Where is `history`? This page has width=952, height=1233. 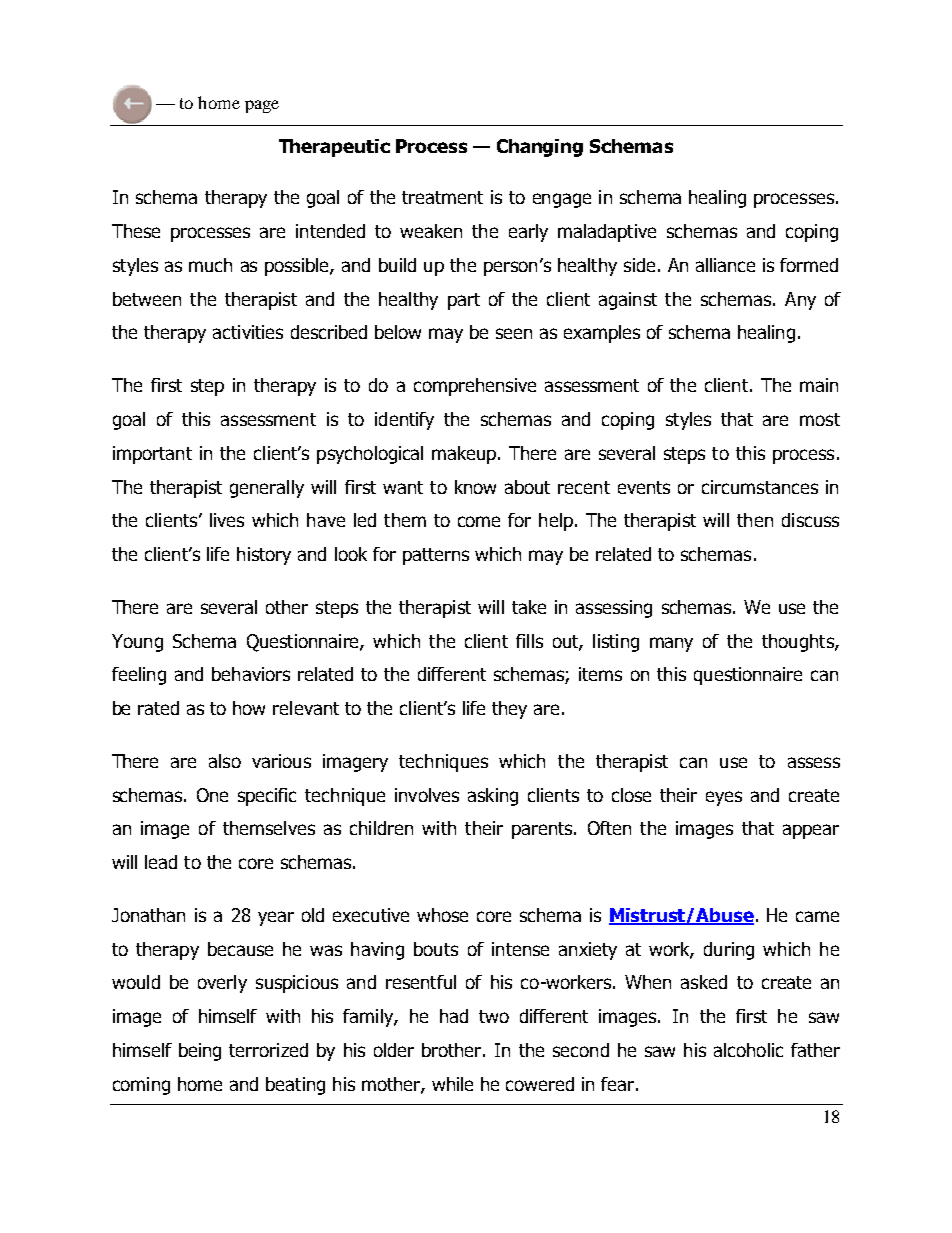
history is located at coordinates (264, 556).
